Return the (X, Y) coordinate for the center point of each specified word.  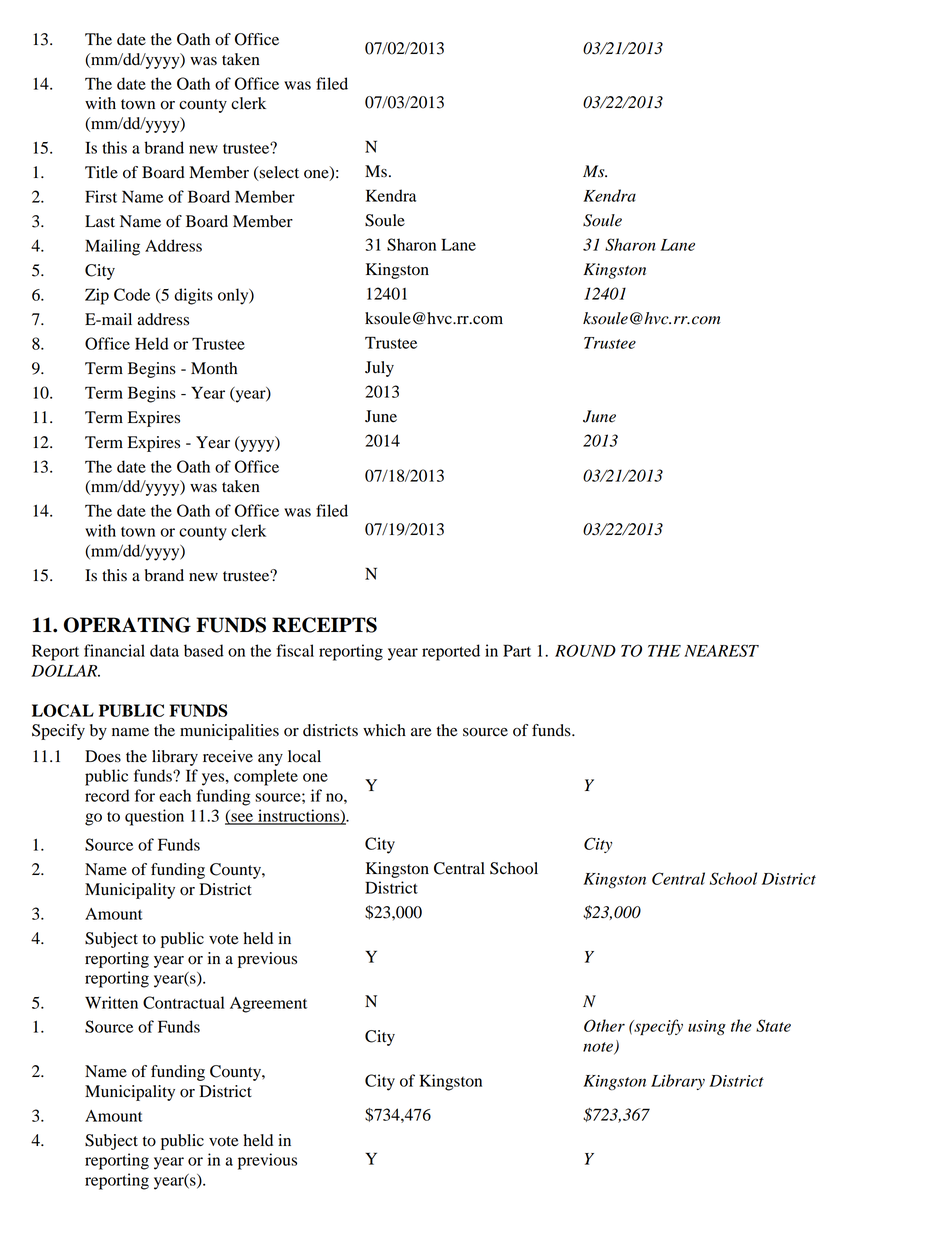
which (384, 730)
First (101, 196)
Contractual (184, 1002)
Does (103, 756)
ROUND (585, 650)
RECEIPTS (324, 625)
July (379, 369)
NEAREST (721, 650)
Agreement (268, 1005)
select (278, 173)
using (707, 1027)
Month (214, 368)
